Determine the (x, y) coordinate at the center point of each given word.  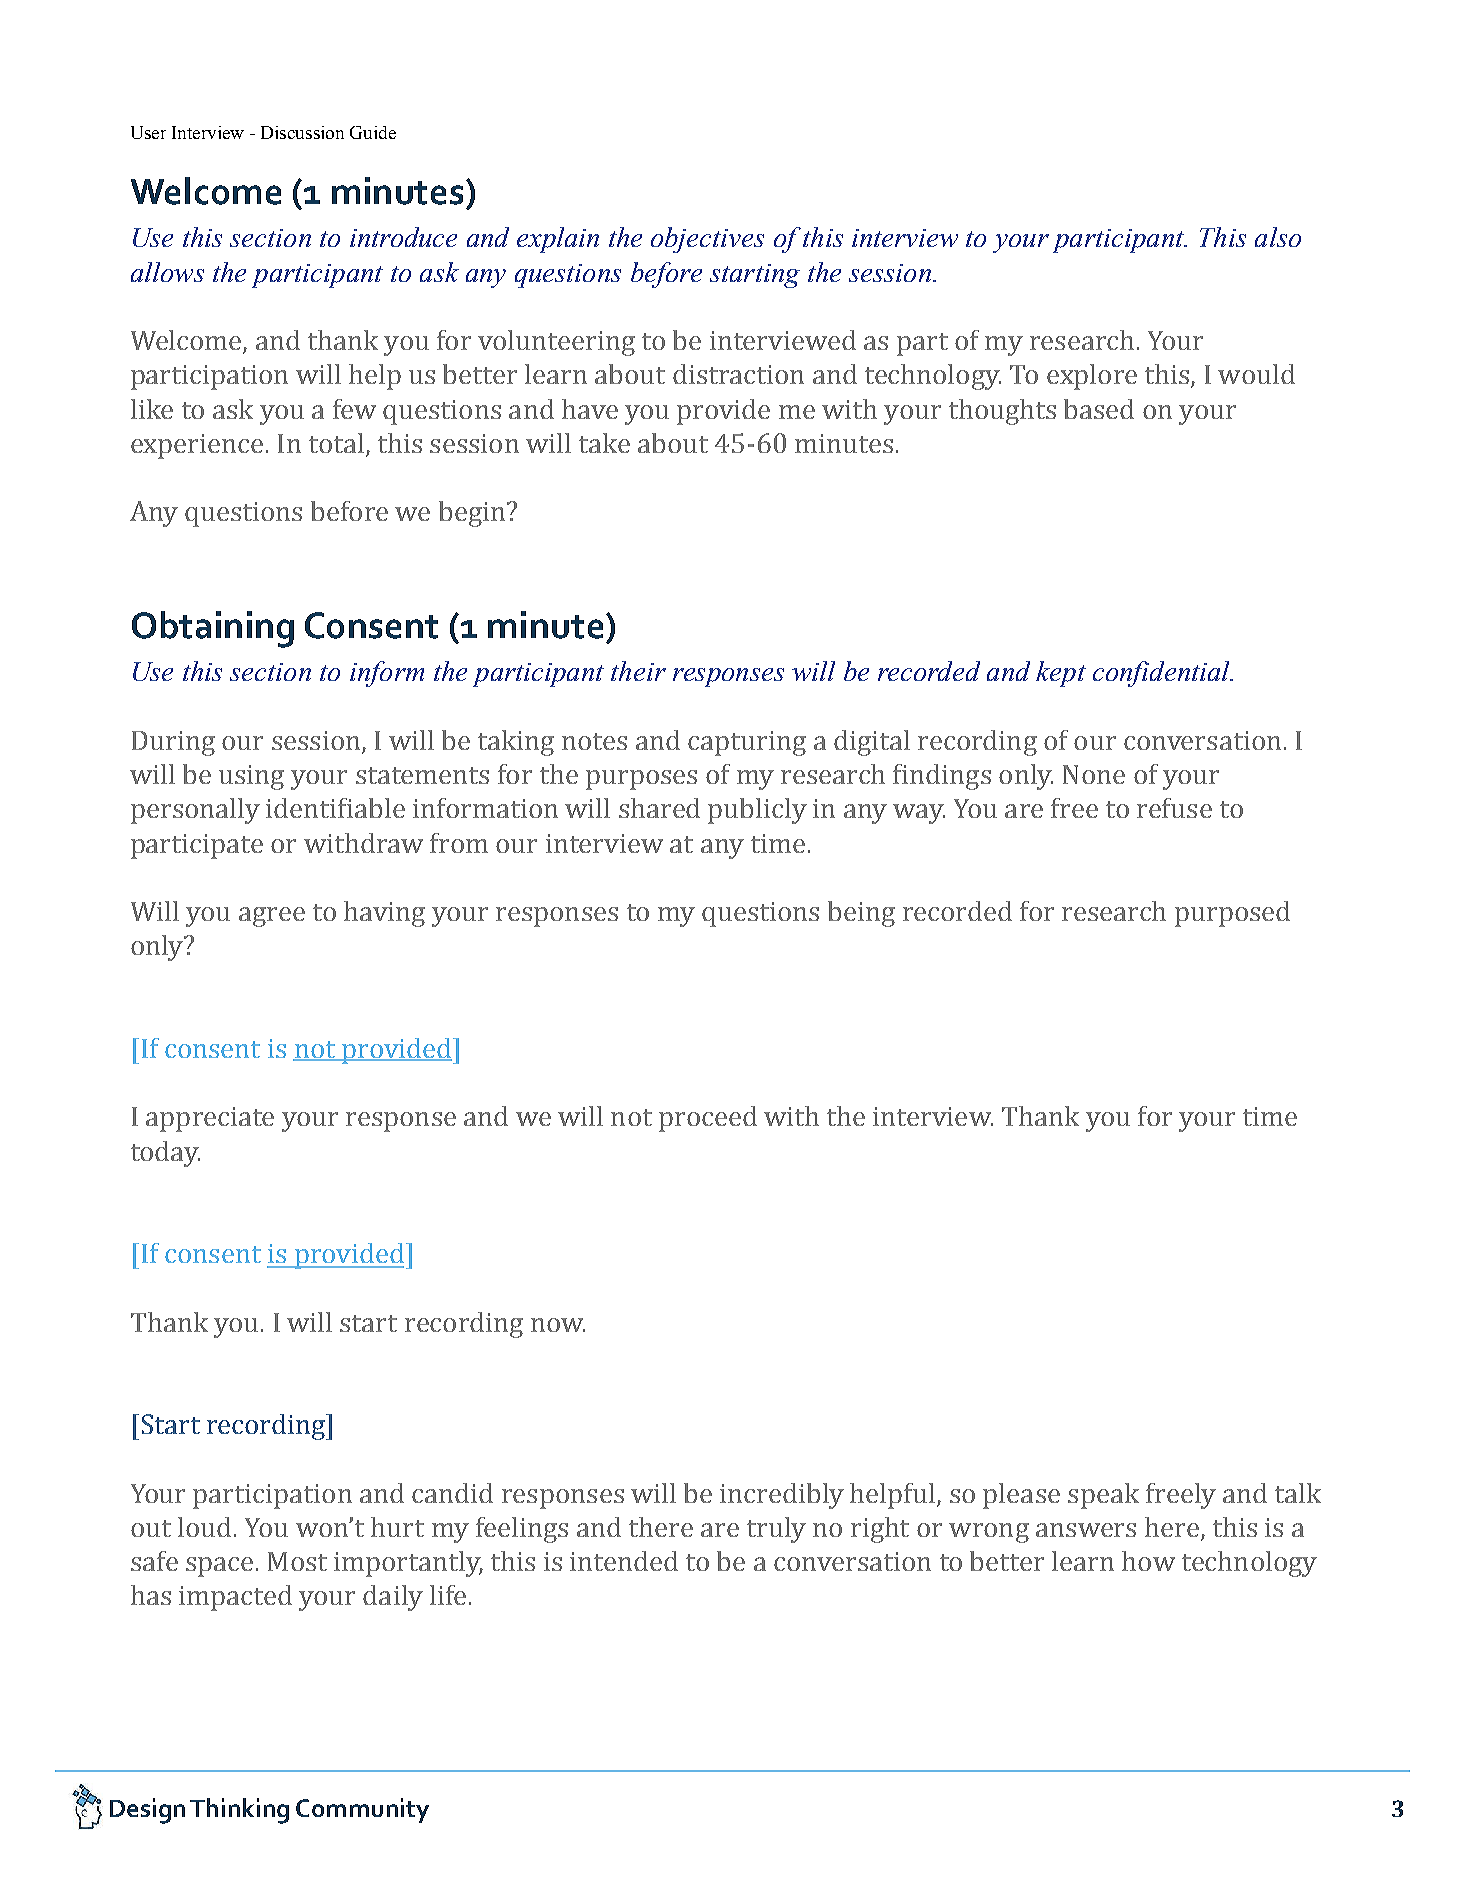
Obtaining (213, 629)
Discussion (302, 132)
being (861, 914)
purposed (1232, 914)
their (638, 671)
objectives (707, 240)
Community (362, 1810)
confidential (1162, 674)
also (1278, 237)
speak (1103, 1496)
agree (272, 917)
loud (204, 1527)
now (558, 1325)
